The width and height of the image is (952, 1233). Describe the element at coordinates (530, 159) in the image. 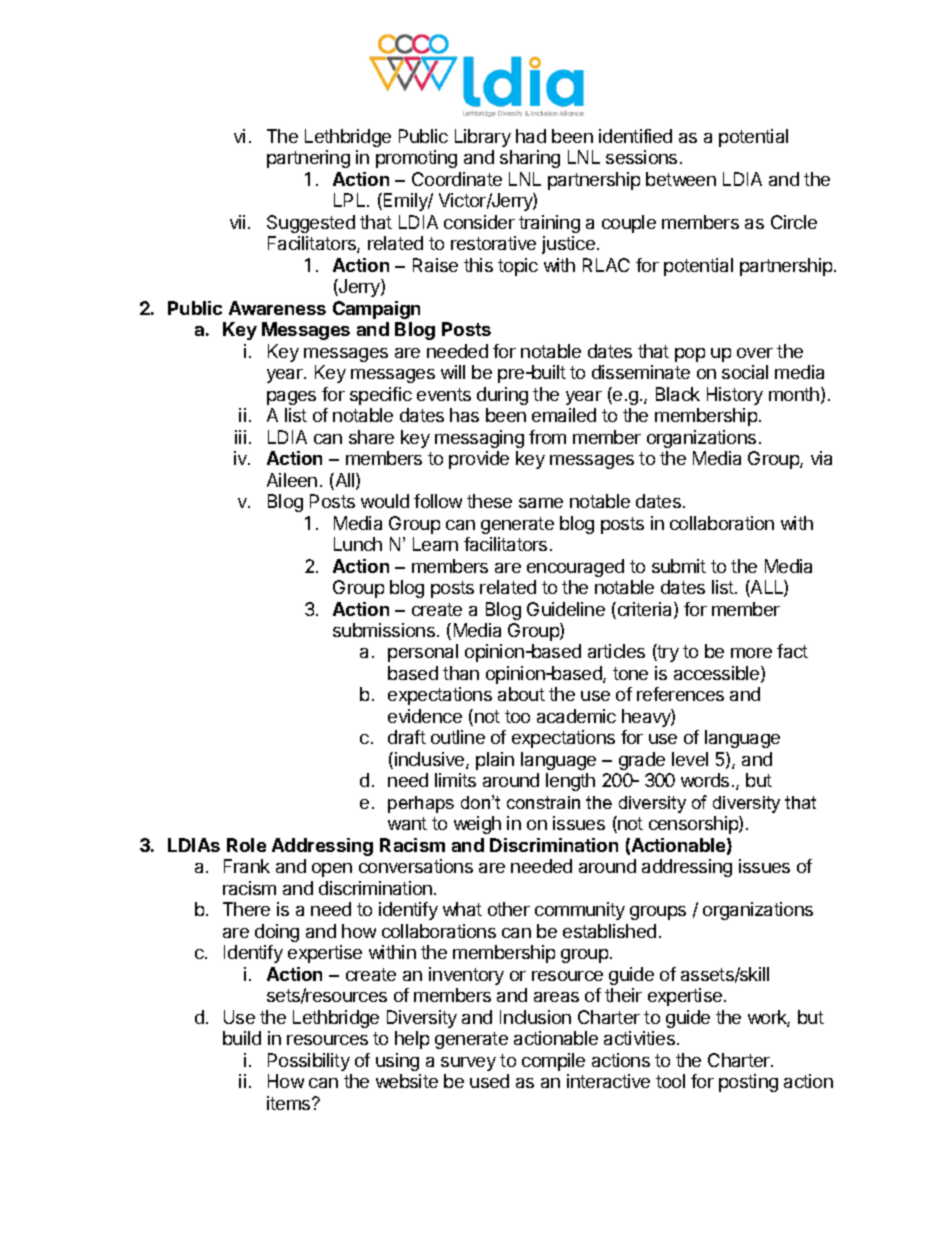

I see `sharing` at that location.
